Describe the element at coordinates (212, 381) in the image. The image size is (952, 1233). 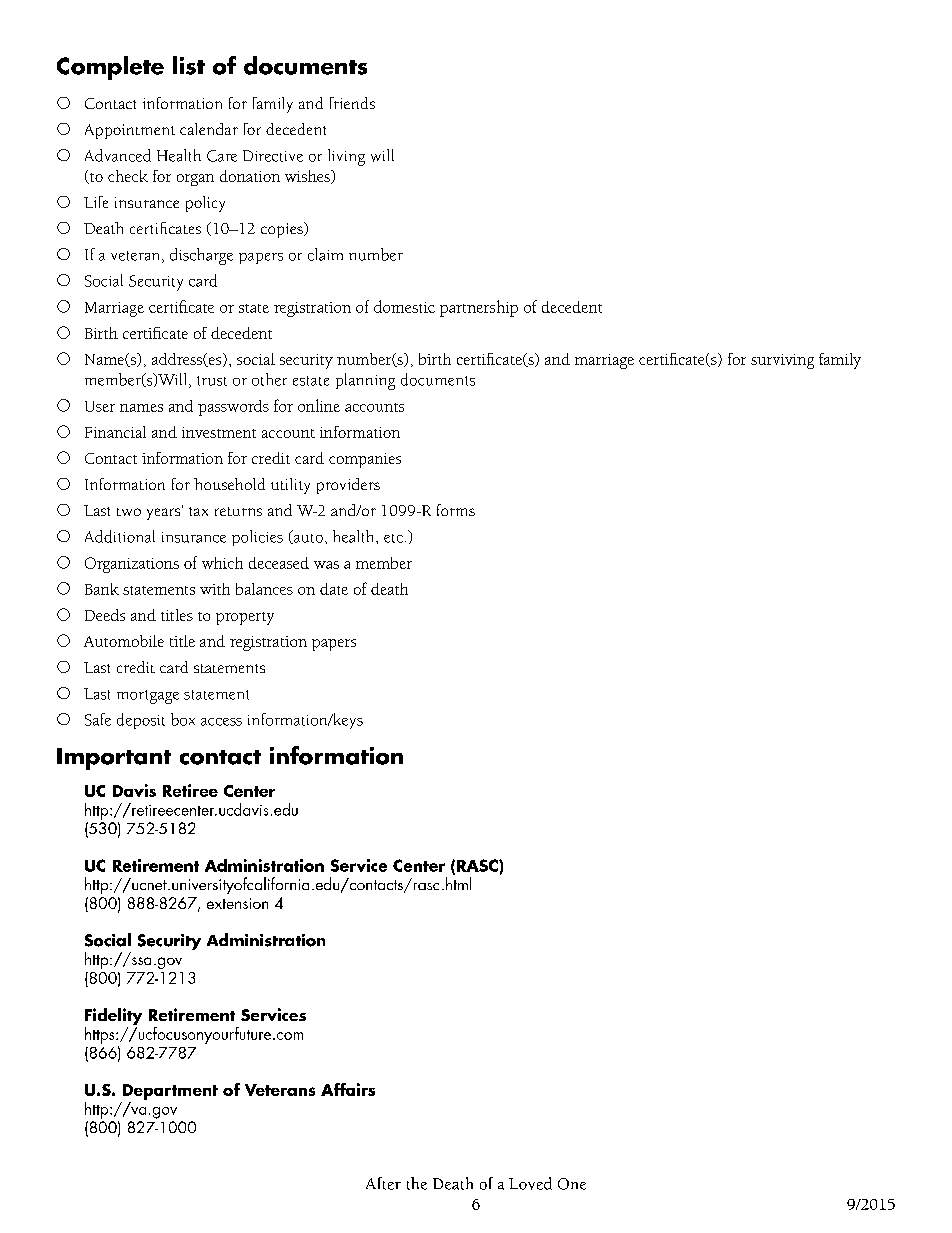
I see `trust` at that location.
